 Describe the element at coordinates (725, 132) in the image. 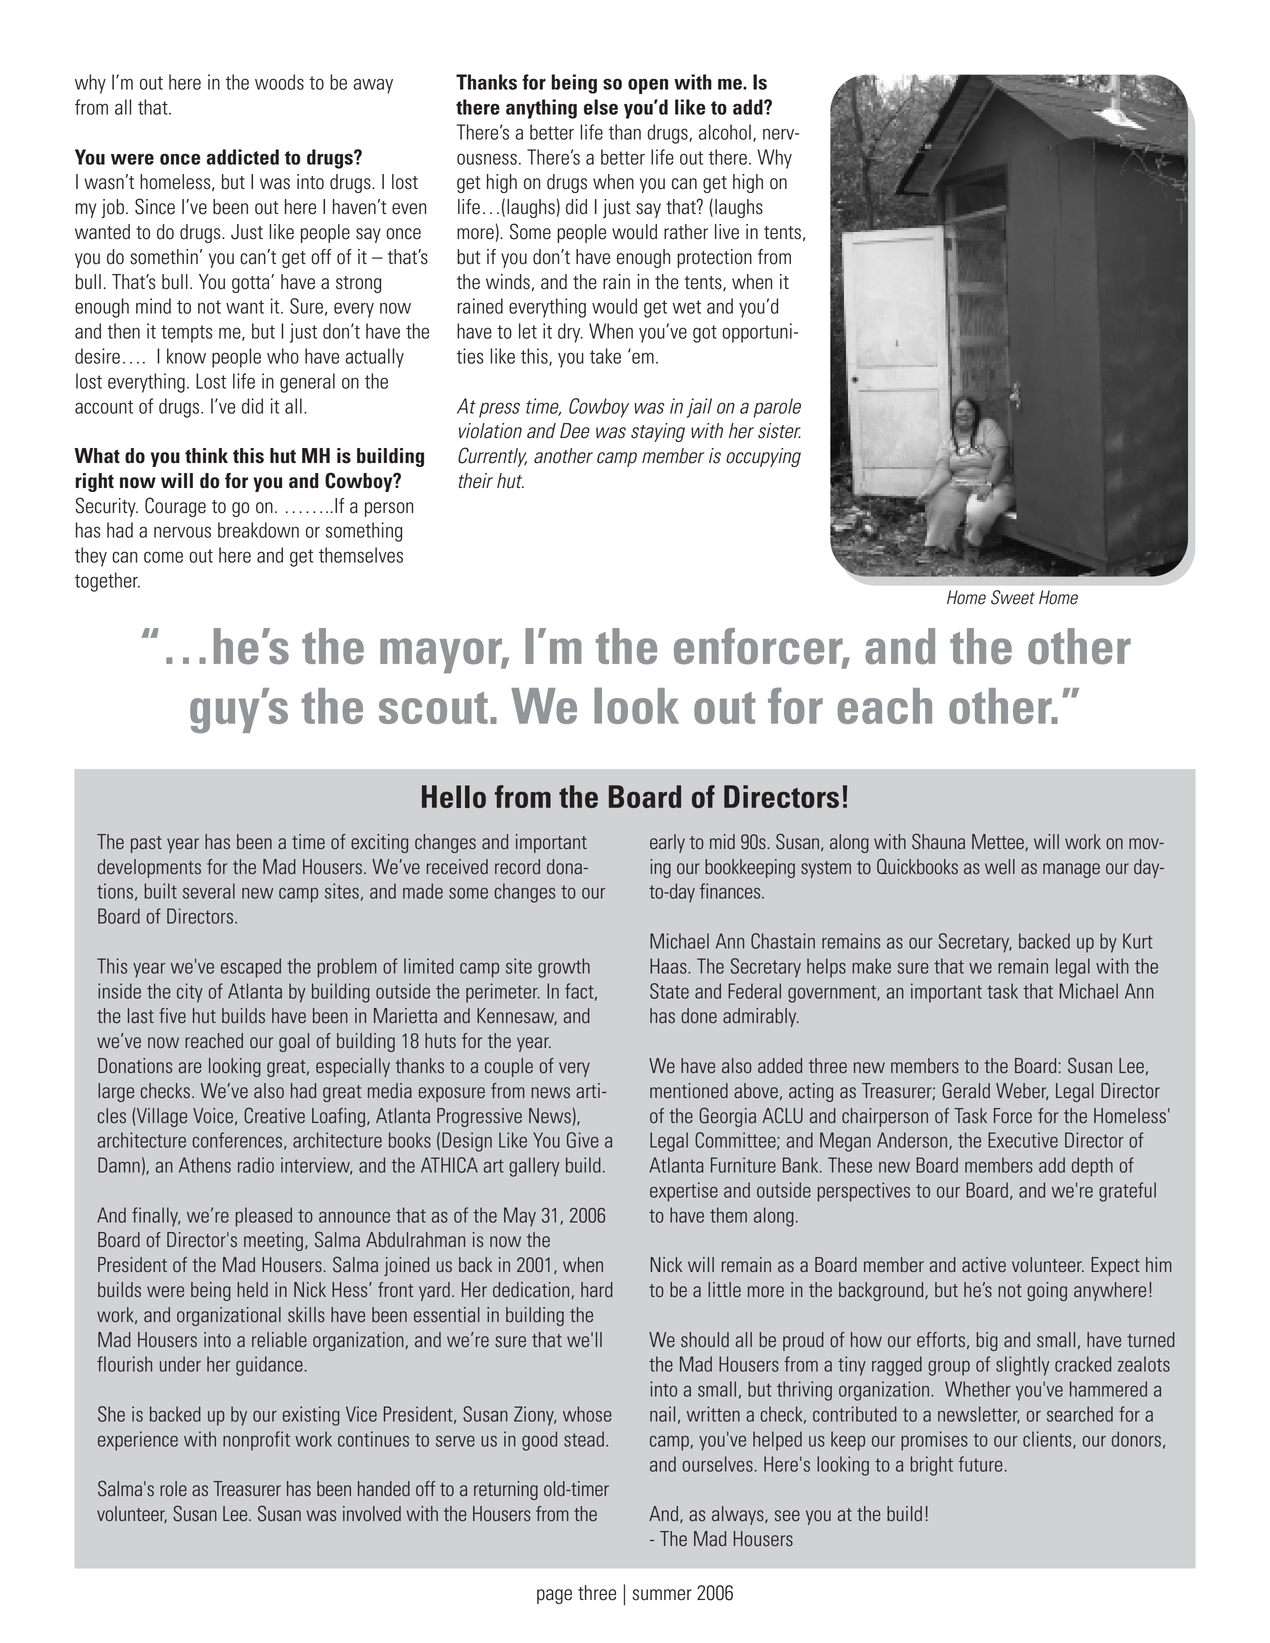

I see `alcohol` at that location.
